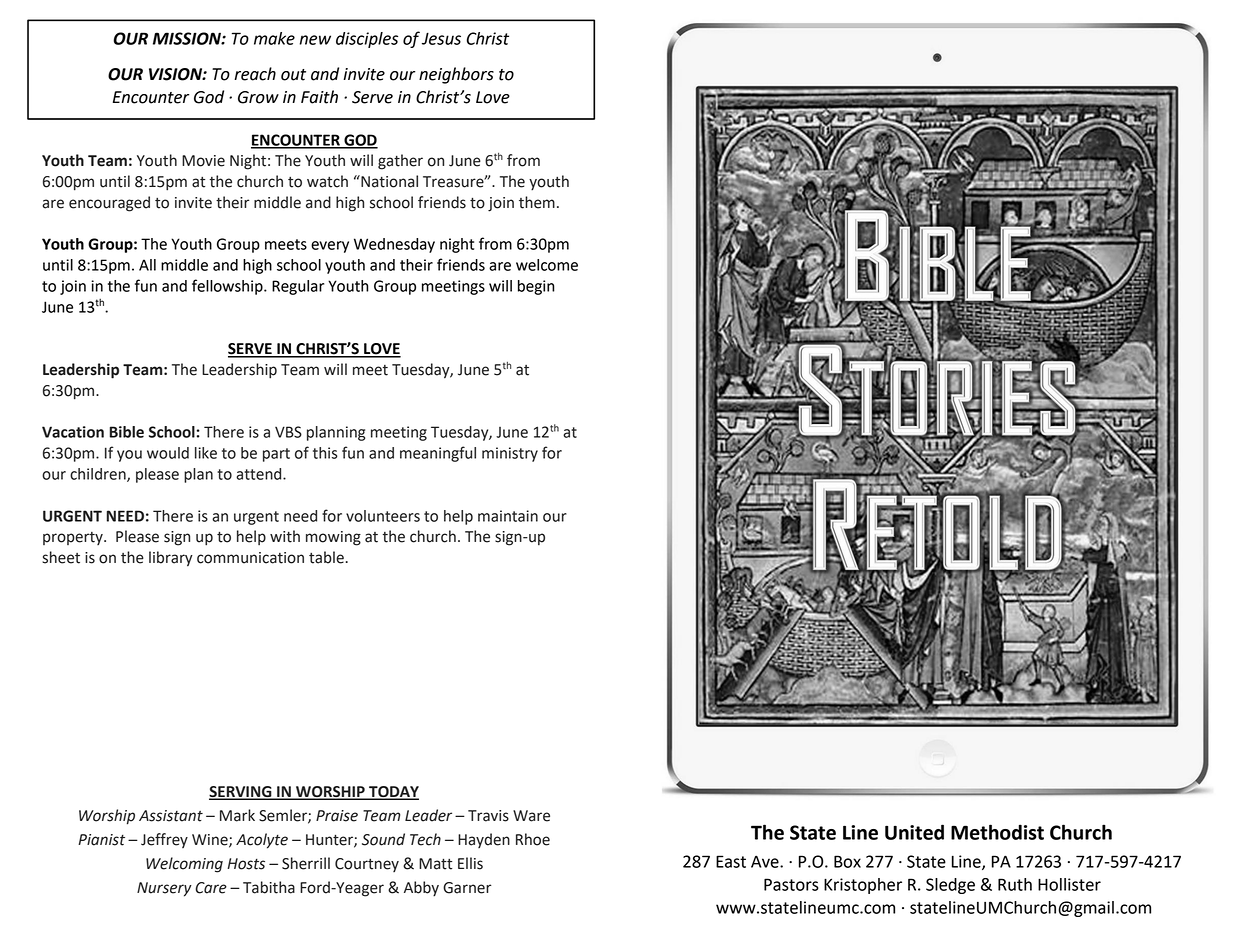  I want to click on ministry, so click(510, 454).
